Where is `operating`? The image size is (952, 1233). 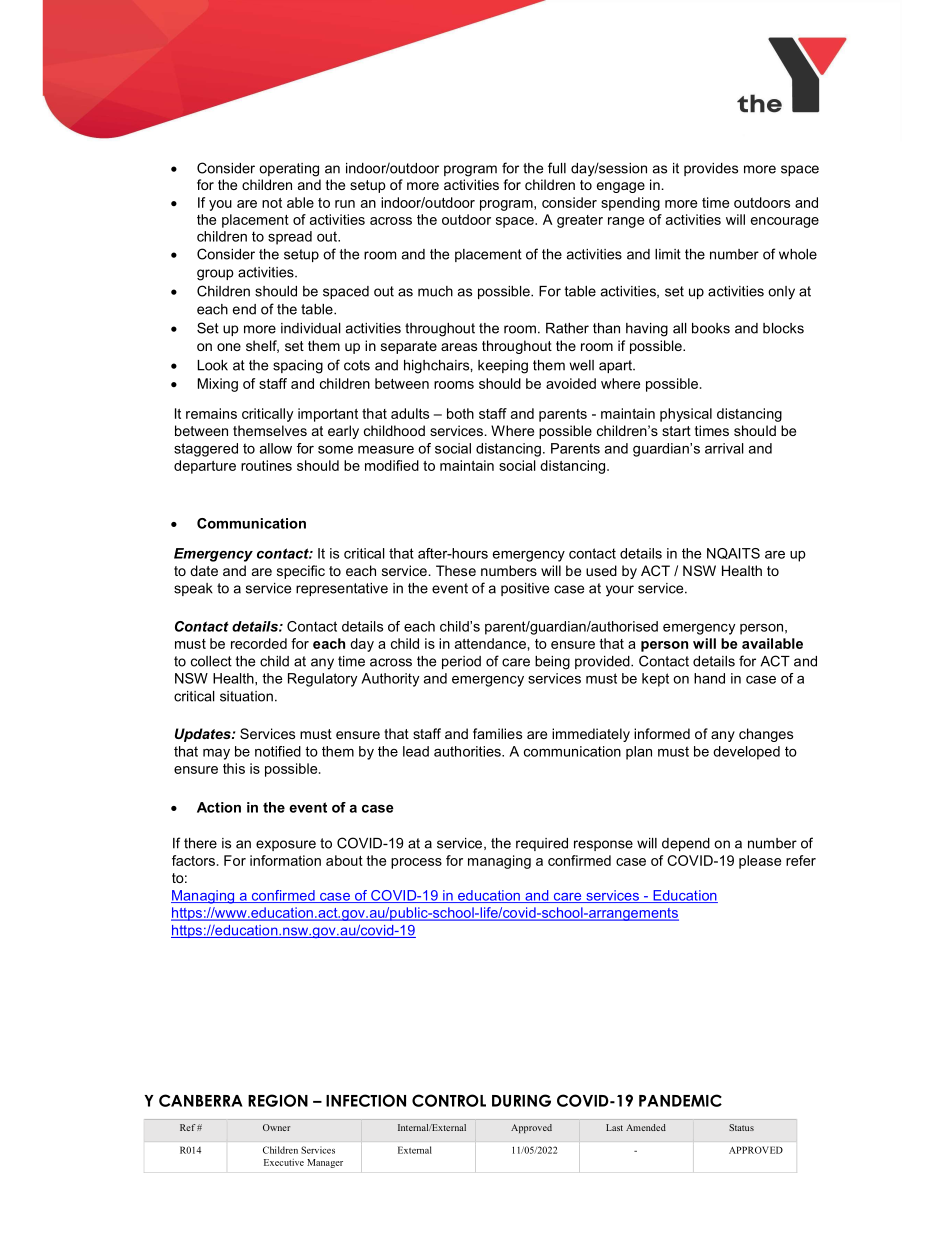
operating is located at coordinates (289, 170).
